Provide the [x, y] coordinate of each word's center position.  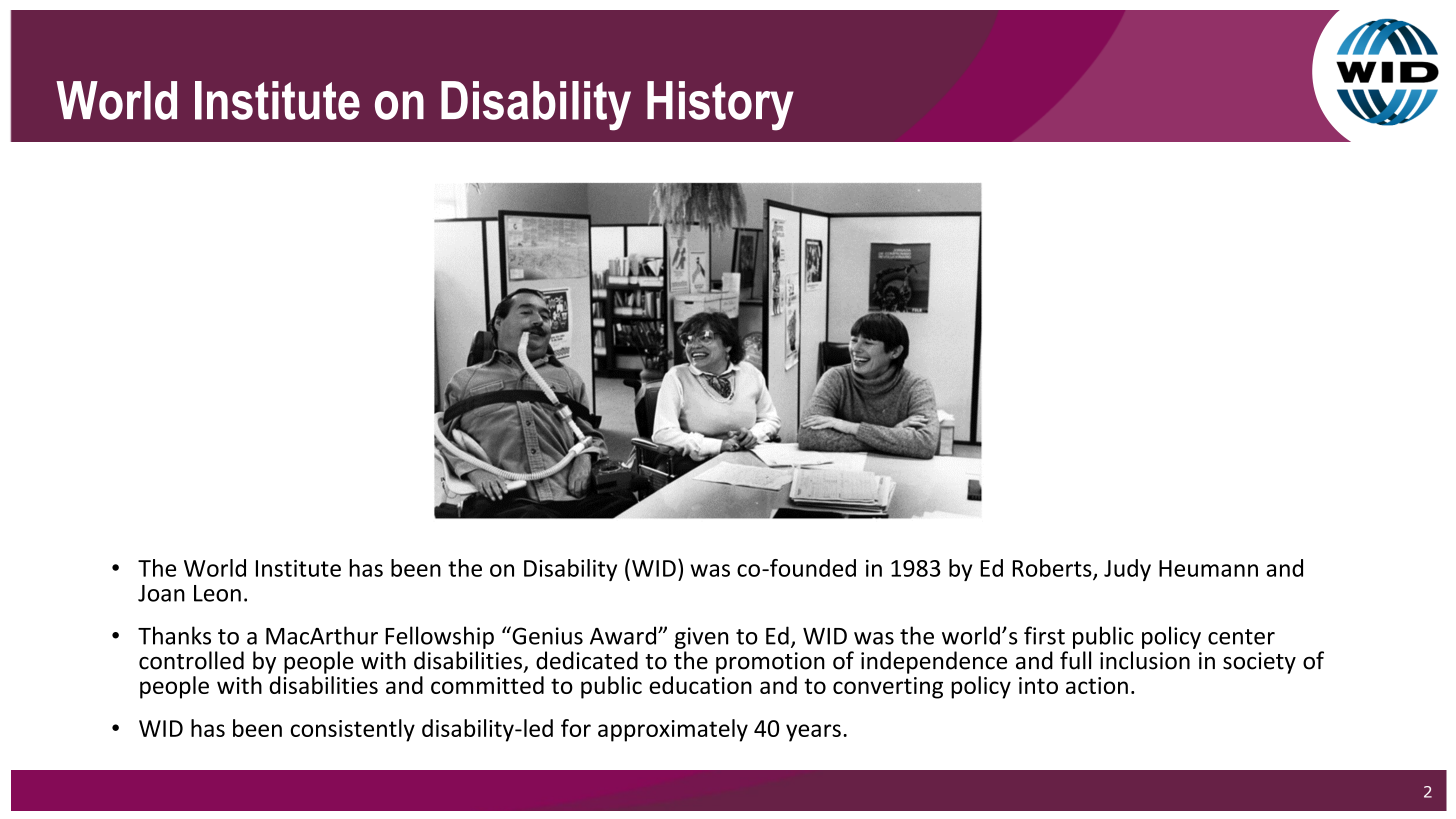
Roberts [1053, 569]
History [720, 106]
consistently [353, 730]
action [1097, 685]
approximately [673, 730]
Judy [1127, 570]
